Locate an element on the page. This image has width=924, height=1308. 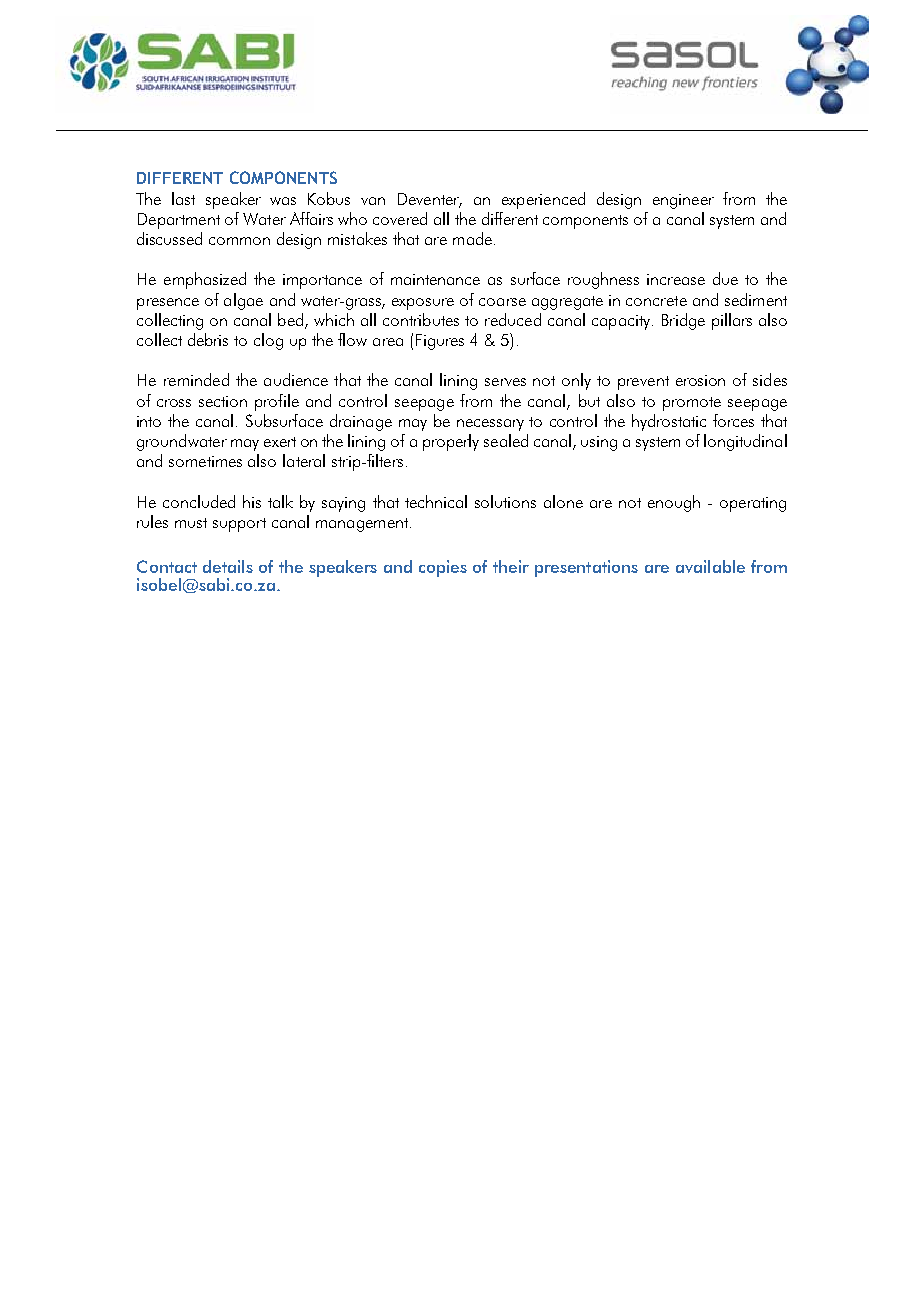
concluded is located at coordinates (199, 501).
